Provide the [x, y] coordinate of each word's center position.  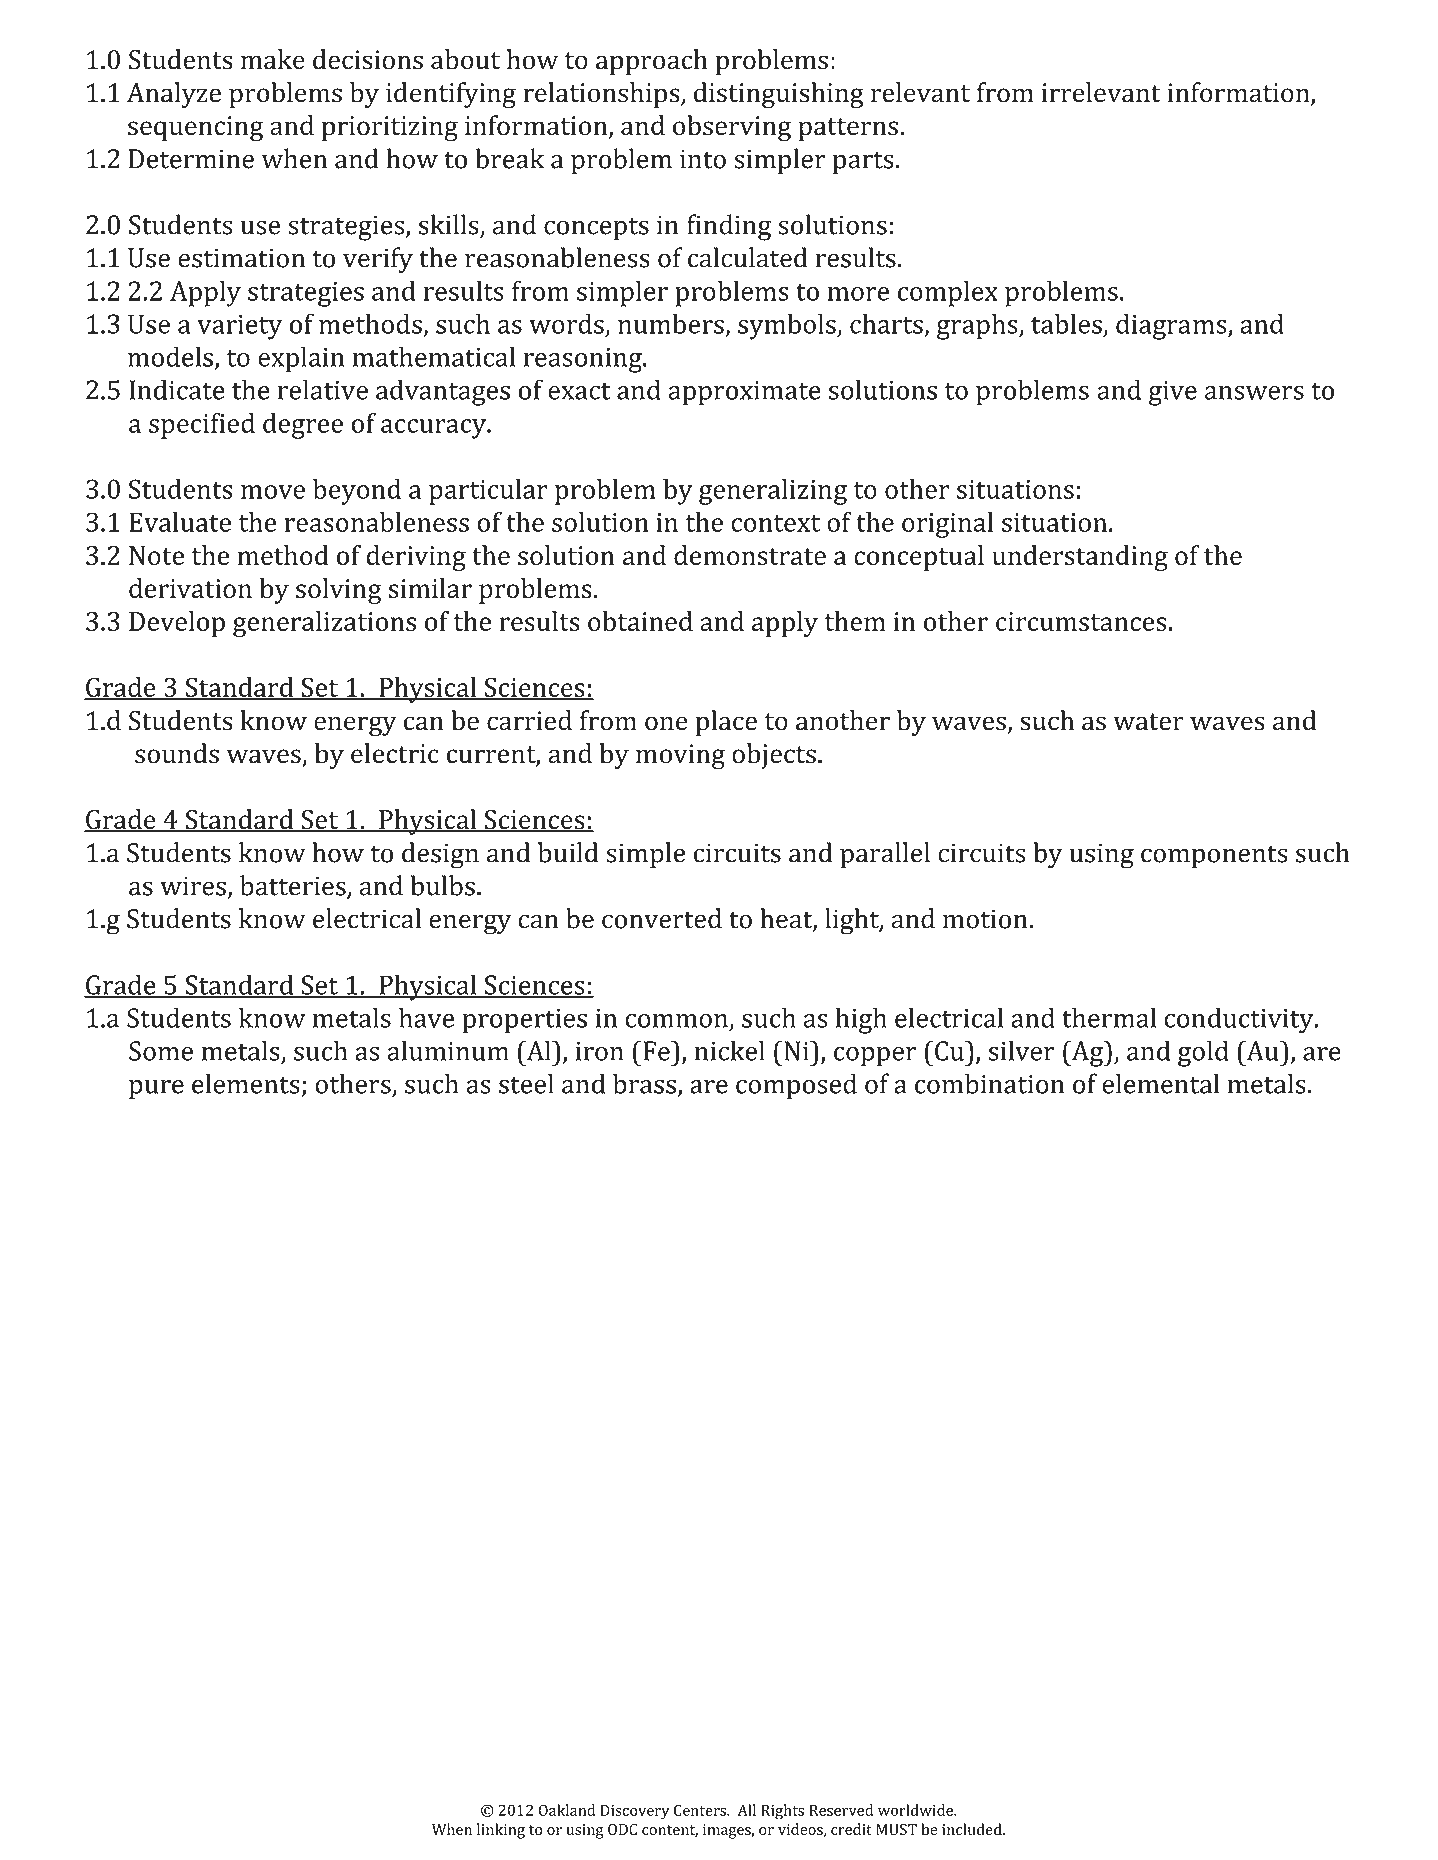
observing [732, 128]
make [273, 59]
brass [644, 1083]
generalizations [324, 624]
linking [501, 1831]
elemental [1161, 1083]
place [726, 723]
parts [863, 163]
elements [246, 1083]
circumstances [1081, 621]
